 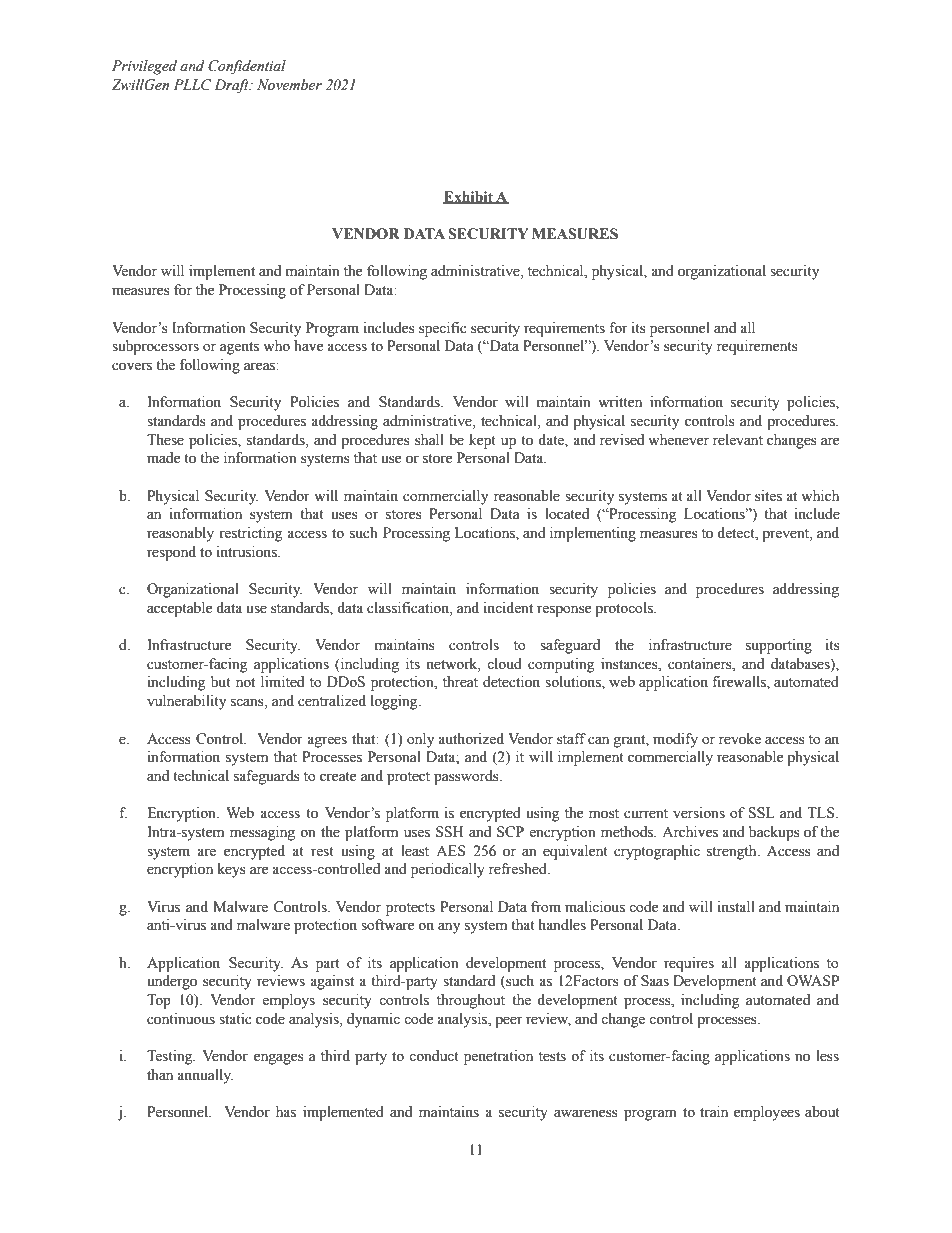 I want to click on Draft, so click(x=232, y=86).
